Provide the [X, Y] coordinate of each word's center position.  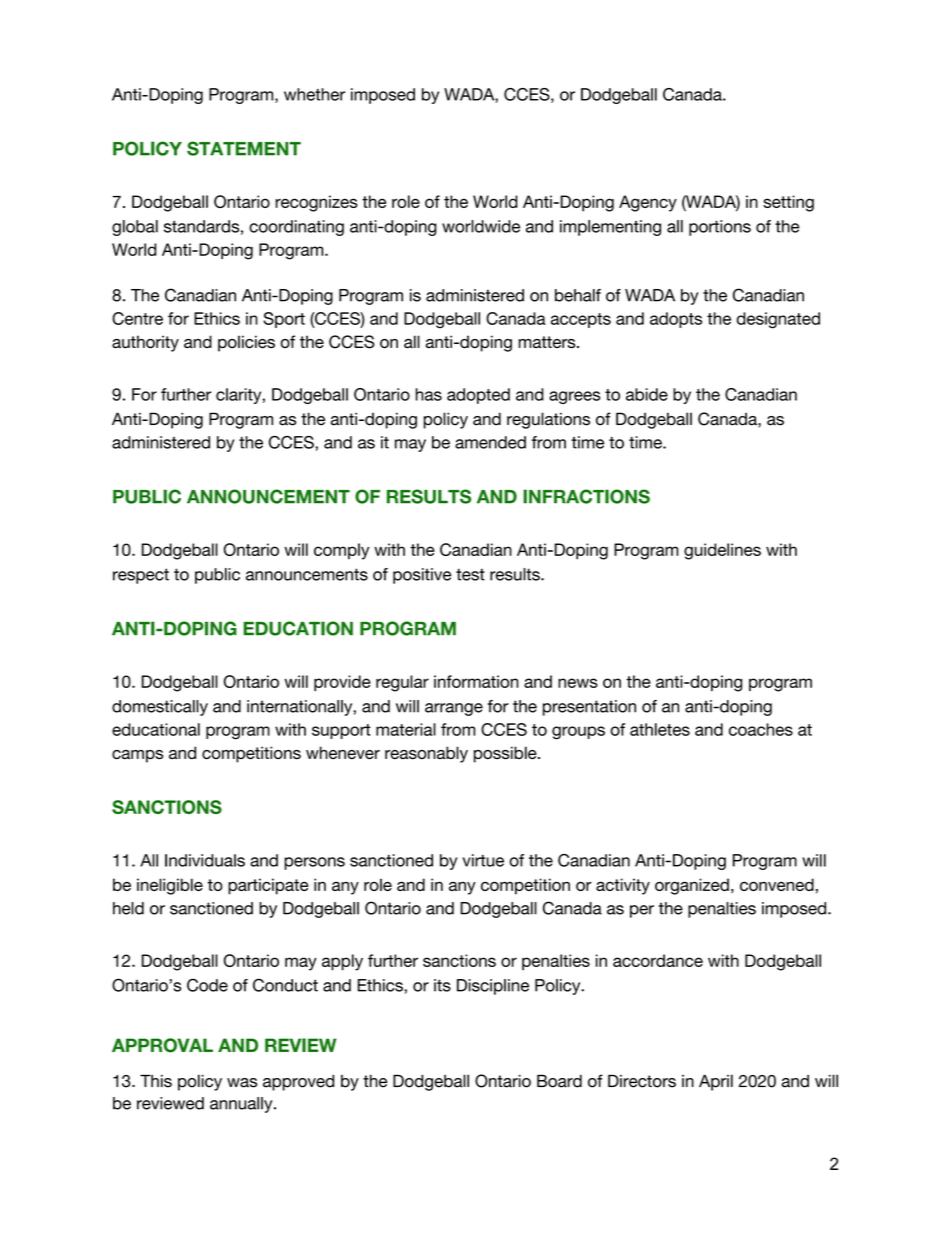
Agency [648, 203]
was [242, 1083]
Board [559, 1081]
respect [141, 576]
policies [246, 343]
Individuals [205, 860]
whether [314, 94]
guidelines [722, 551]
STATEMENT [244, 148]
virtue [483, 860]
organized [692, 886]
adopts [676, 320]
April [716, 1082]
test [470, 574]
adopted [478, 396]
